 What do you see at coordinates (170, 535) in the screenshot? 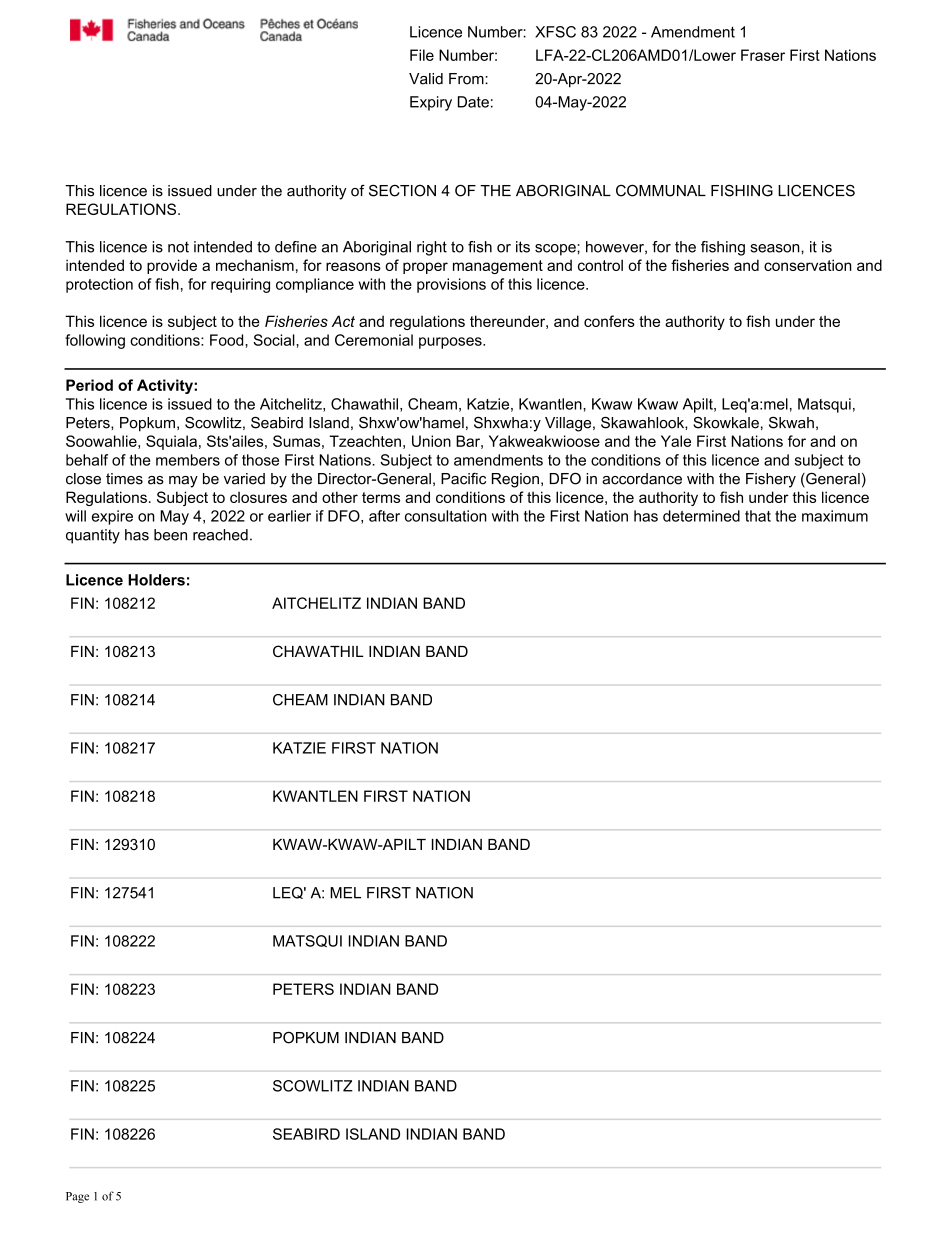
I see `been` at bounding box center [170, 535].
